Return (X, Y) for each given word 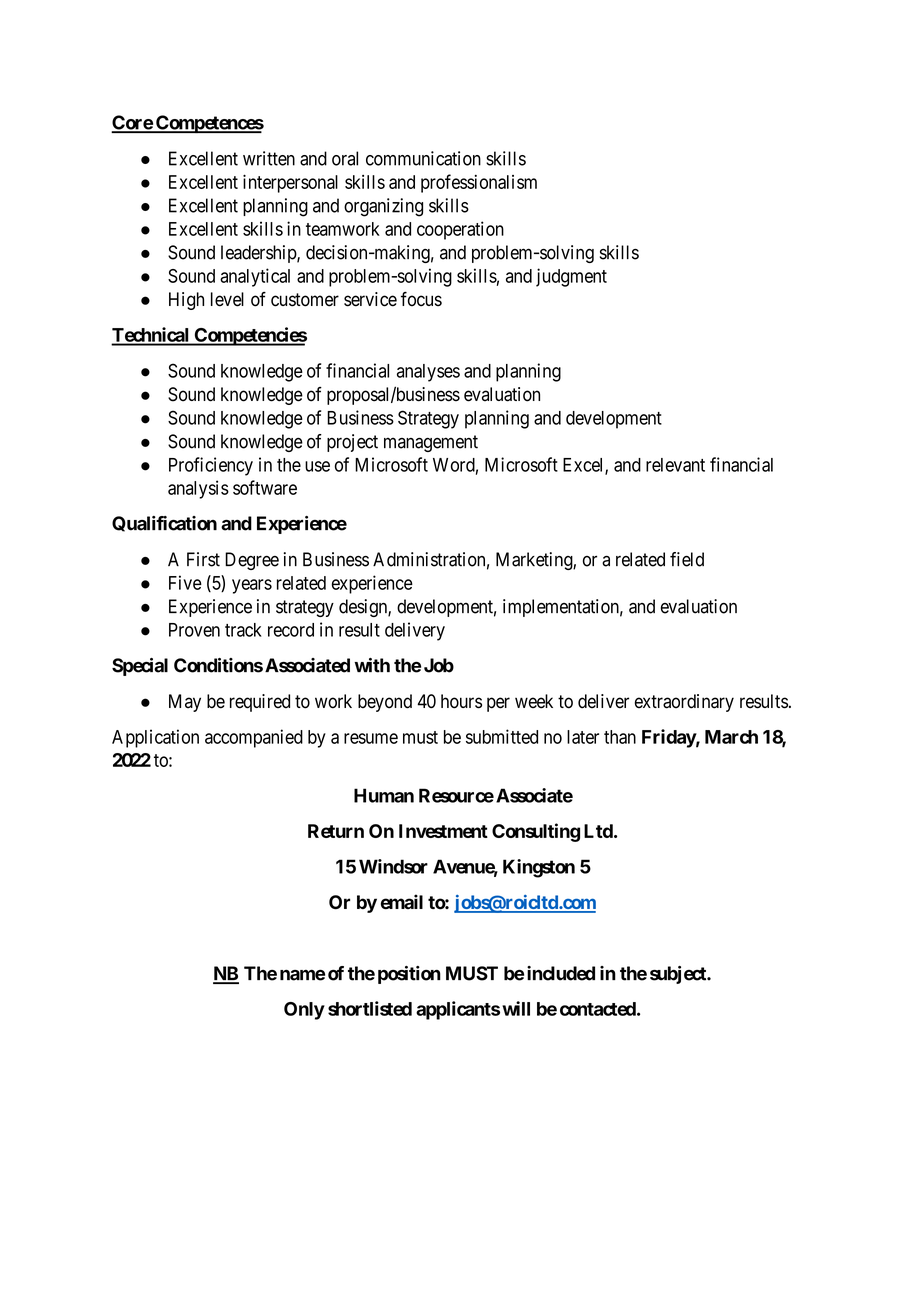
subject (679, 975)
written (269, 158)
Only (304, 1011)
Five (185, 582)
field (687, 559)
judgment (571, 277)
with (372, 665)
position (409, 975)
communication (423, 158)
